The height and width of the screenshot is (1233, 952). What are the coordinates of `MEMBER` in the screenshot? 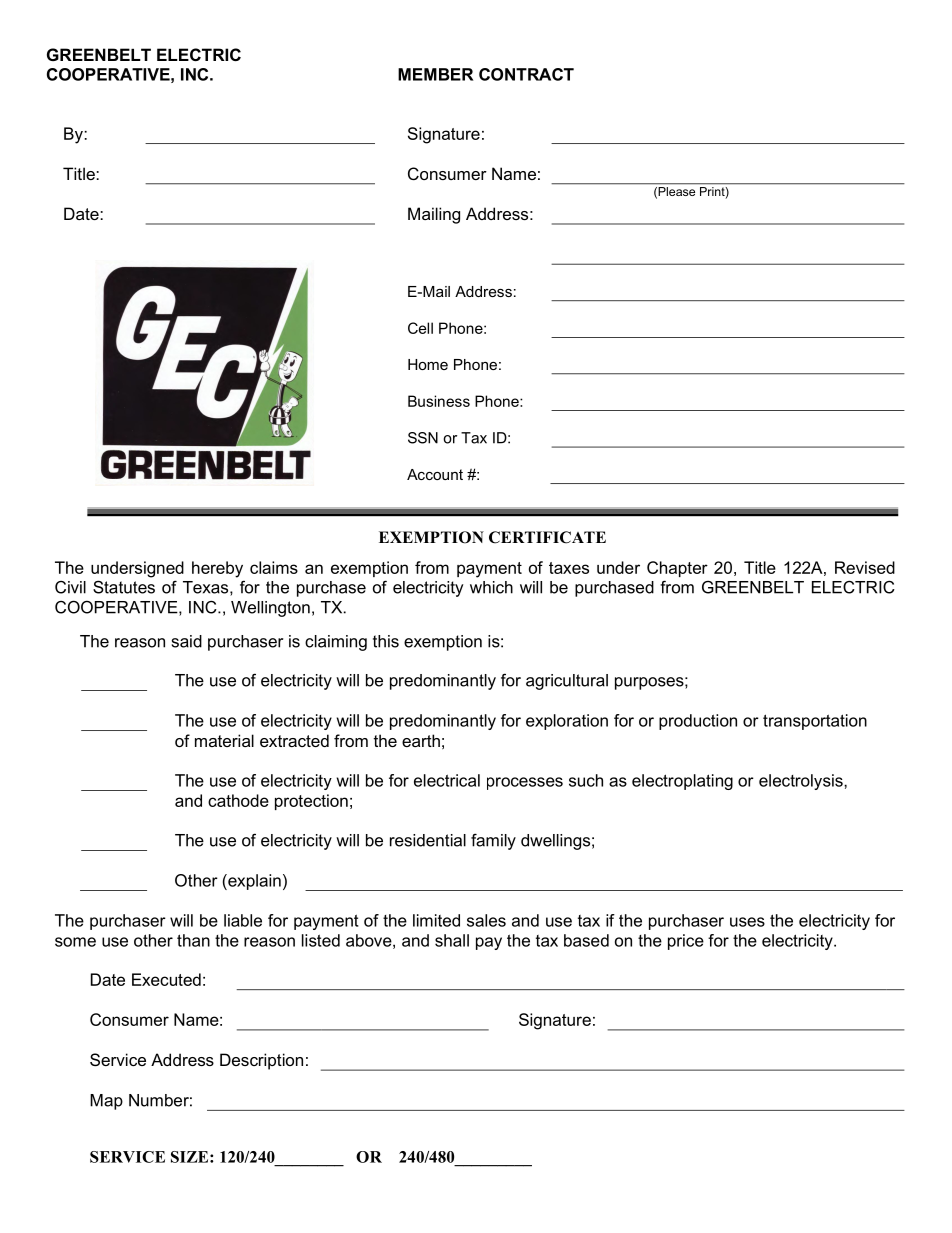 It's located at (435, 74).
